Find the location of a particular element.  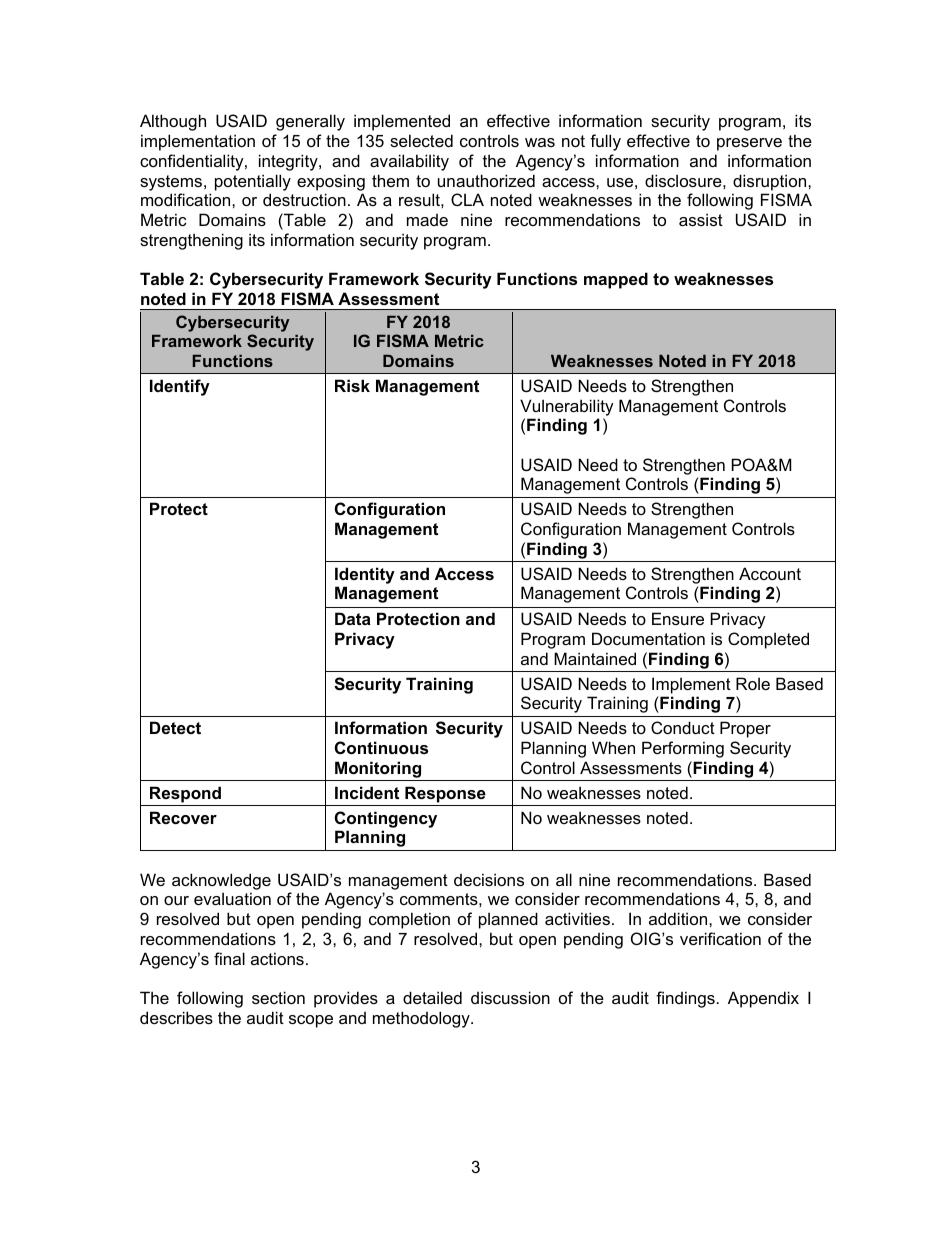

mapped is located at coordinates (616, 280).
